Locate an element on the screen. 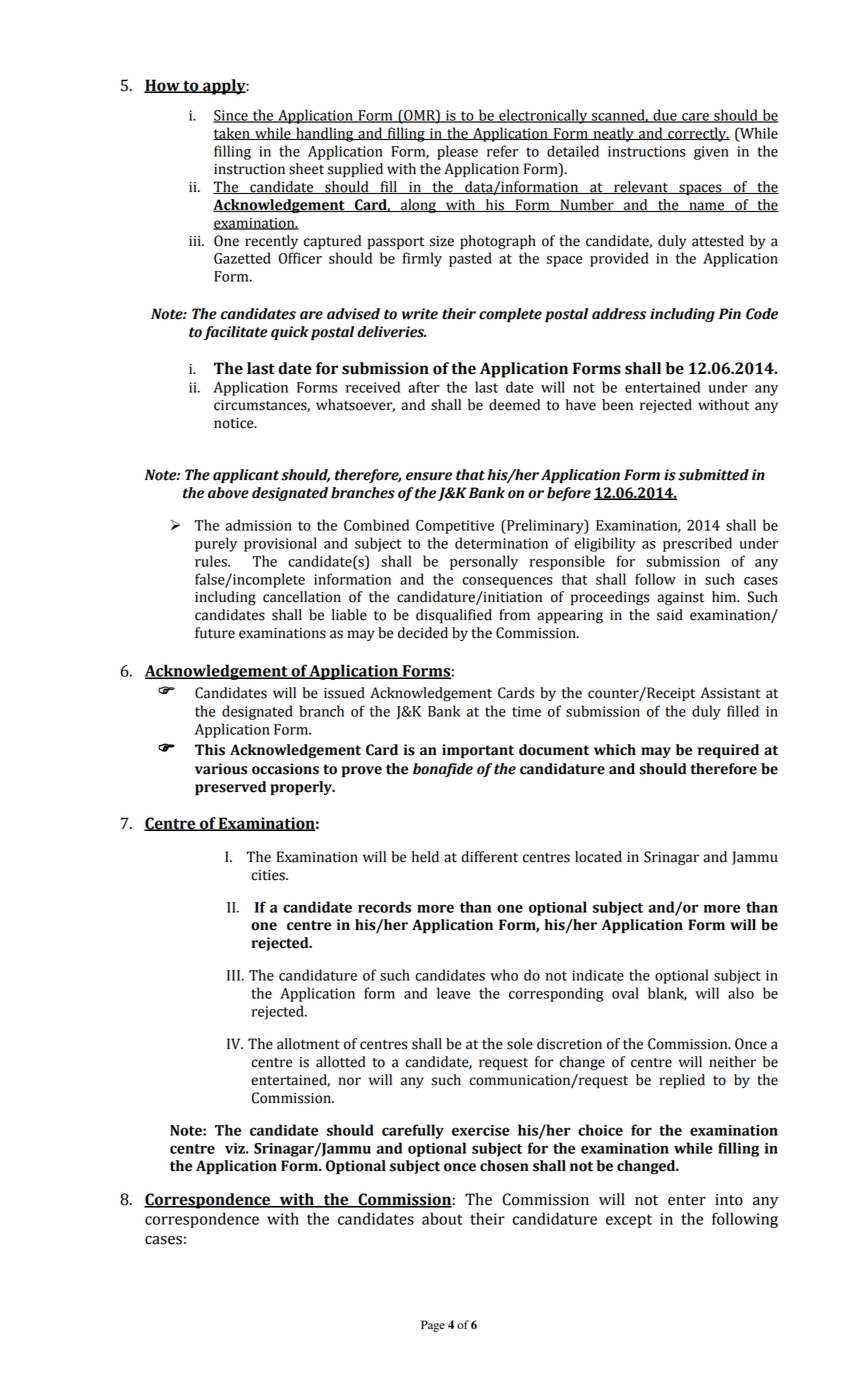 The height and width of the screenshot is (1400, 849). important is located at coordinates (478, 751).
